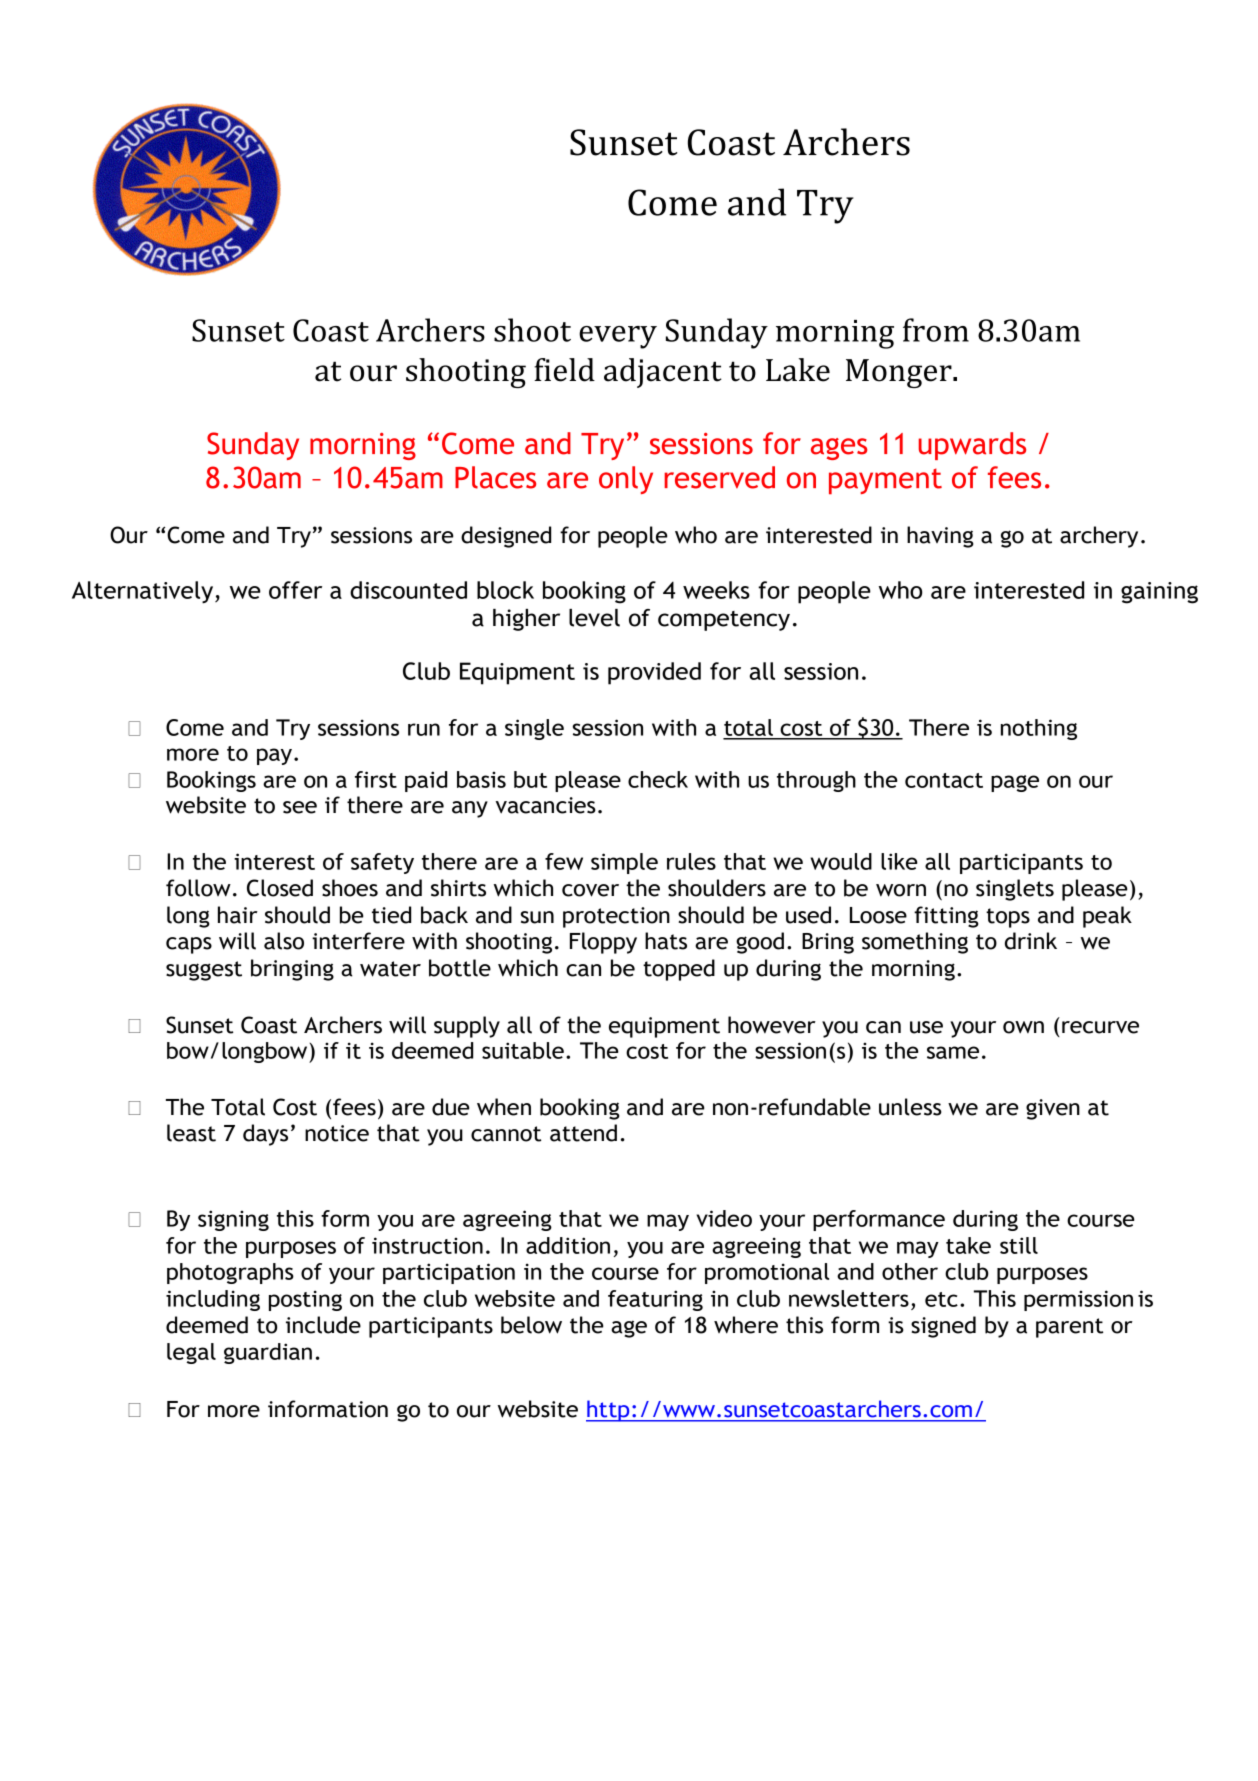 This page has width=1258, height=1781. What do you see at coordinates (663, 373) in the page?
I see `adjacent` at bounding box center [663, 373].
